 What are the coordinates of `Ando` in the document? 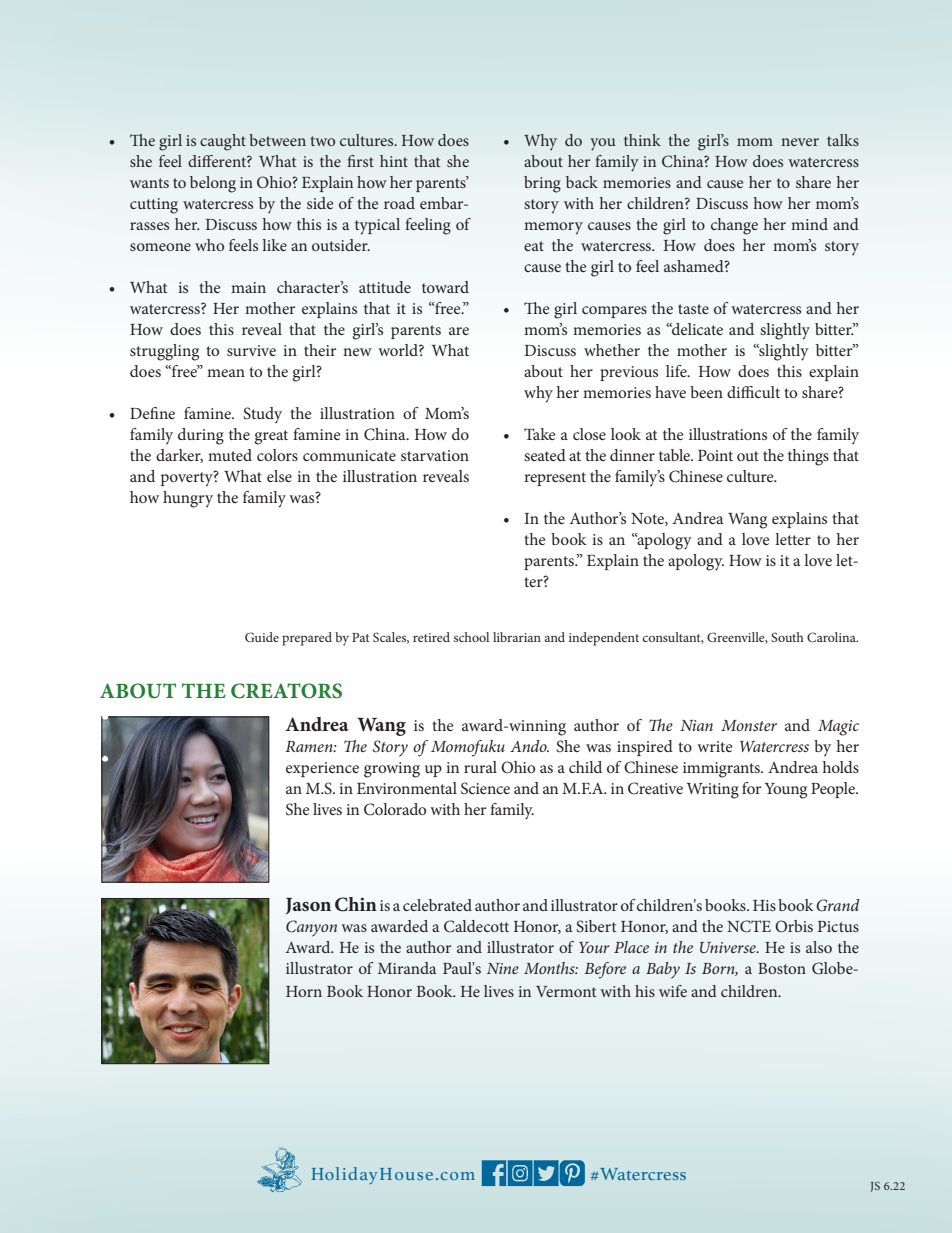 It's located at (529, 746).
